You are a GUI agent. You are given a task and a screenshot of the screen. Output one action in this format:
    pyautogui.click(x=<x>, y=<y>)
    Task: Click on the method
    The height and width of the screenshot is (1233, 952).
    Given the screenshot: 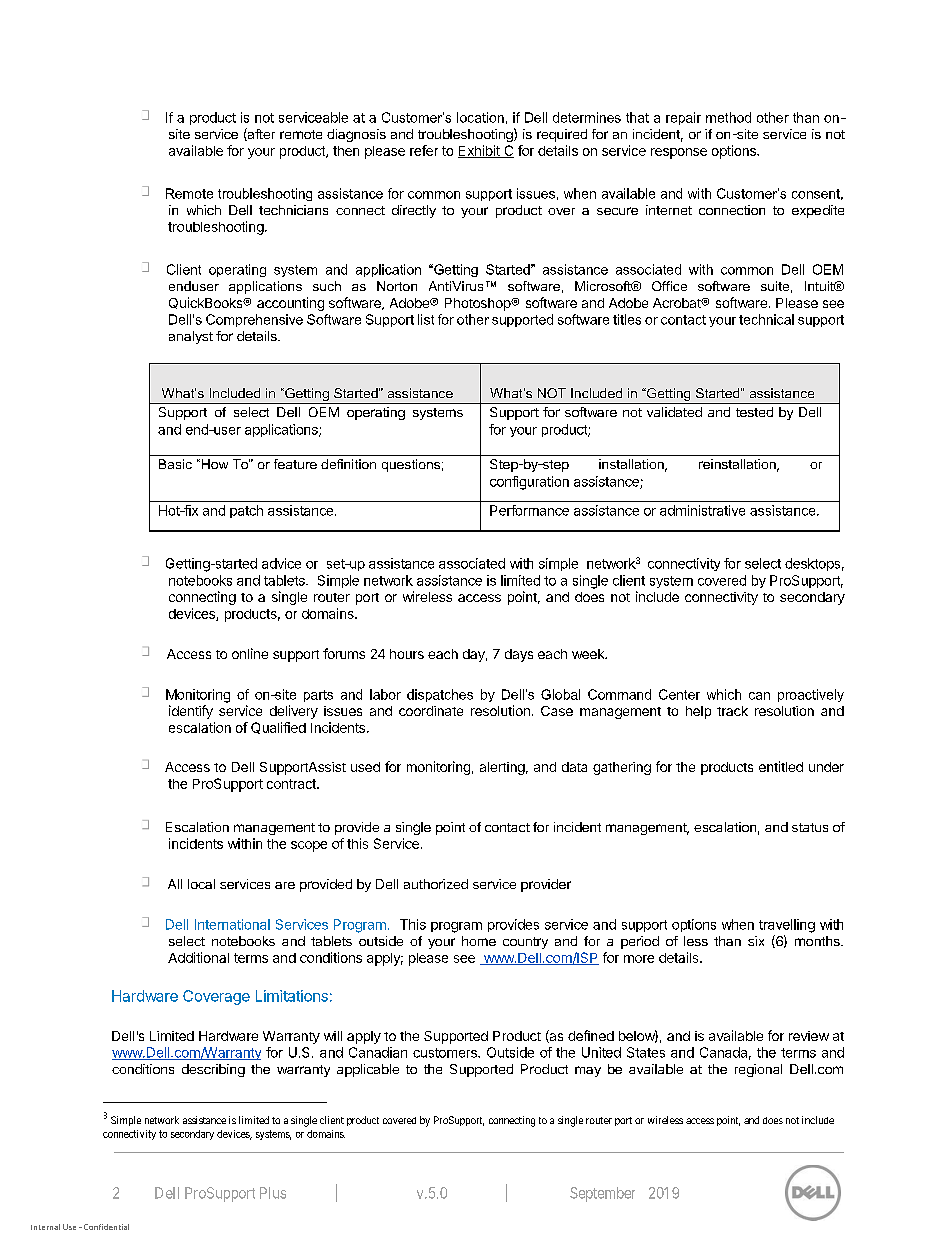 What is the action you would take?
    pyautogui.click(x=728, y=117)
